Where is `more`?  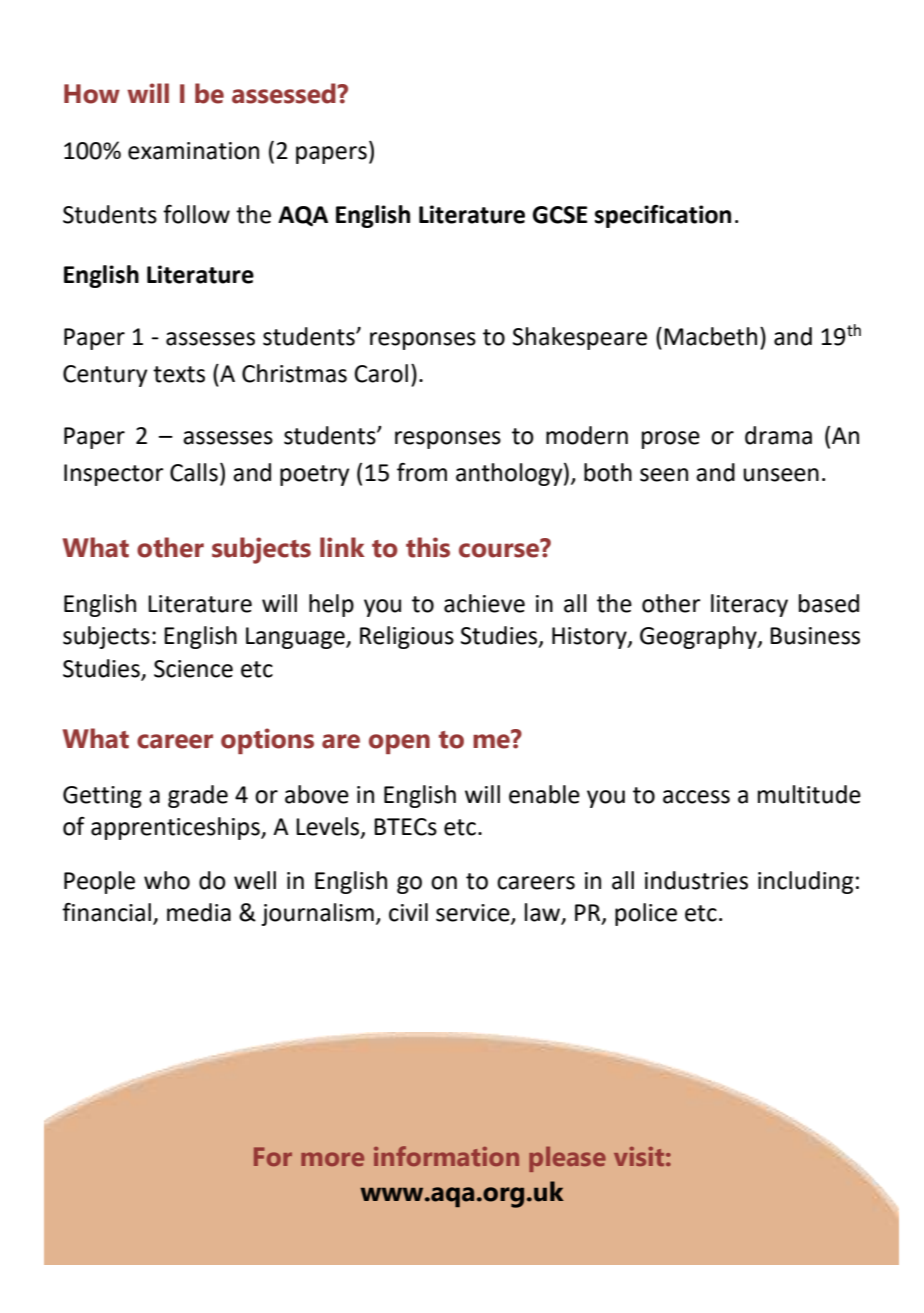
more is located at coordinates (332, 1159).
